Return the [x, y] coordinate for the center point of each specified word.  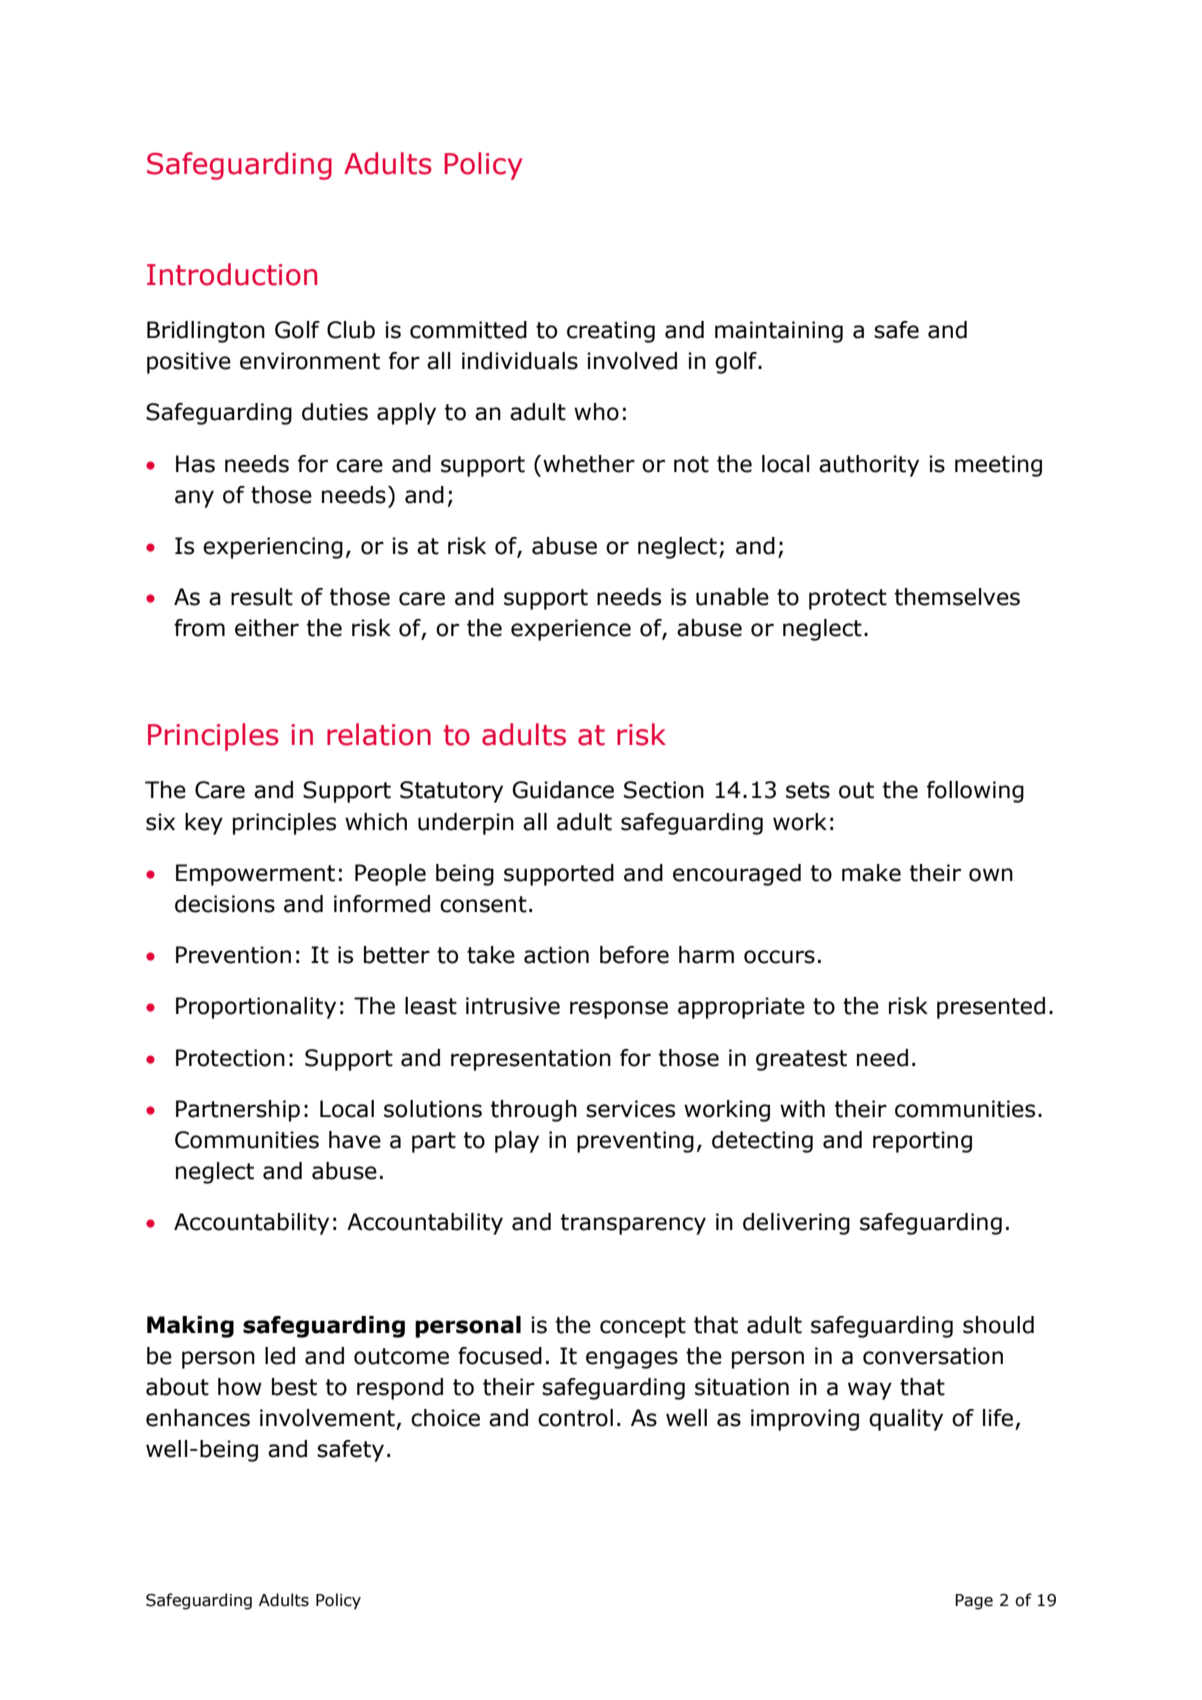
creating [611, 332]
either [267, 628]
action [556, 955]
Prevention [233, 955]
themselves [957, 597]
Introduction [232, 274]
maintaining [779, 332]
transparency [633, 1224]
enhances [198, 1418]
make [871, 873]
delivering [796, 1224]
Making [190, 1327]
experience [571, 630]
